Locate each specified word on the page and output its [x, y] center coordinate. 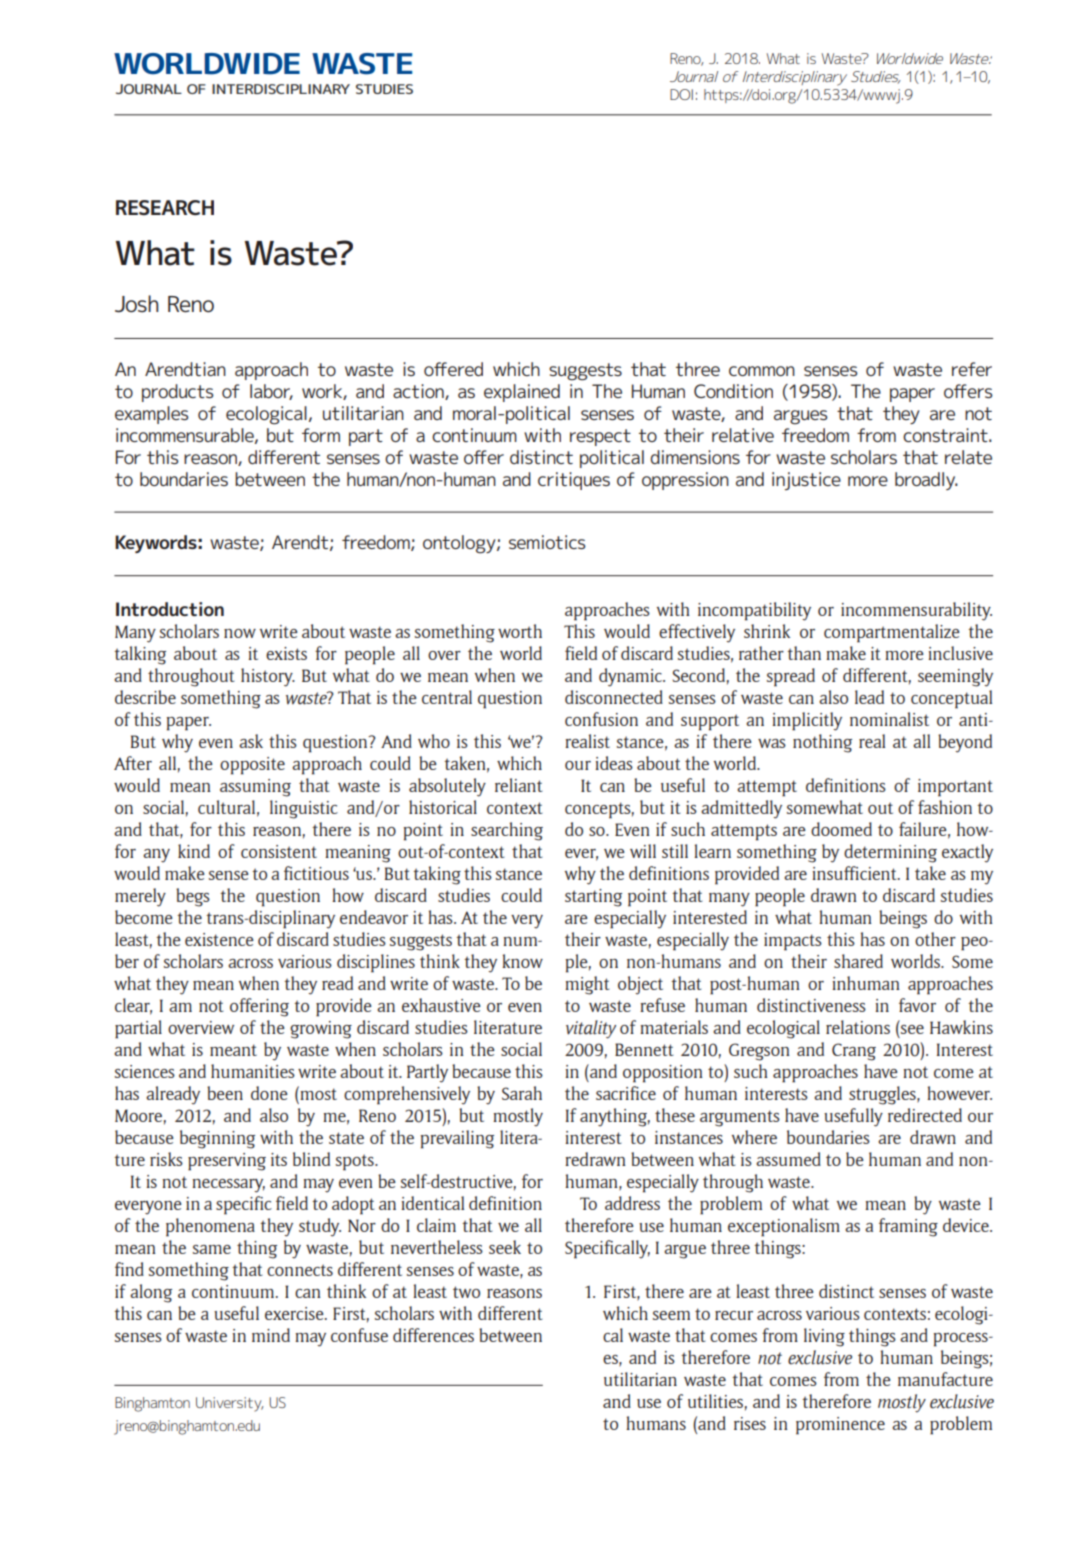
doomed [841, 829]
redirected [925, 1115]
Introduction [170, 609]
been [225, 1093]
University [229, 1404]
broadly [926, 481]
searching [507, 831]
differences [433, 1335]
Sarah [522, 1093]
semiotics [547, 542]
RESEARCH [165, 207]
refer [972, 369]
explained [522, 393]
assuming [255, 788]
